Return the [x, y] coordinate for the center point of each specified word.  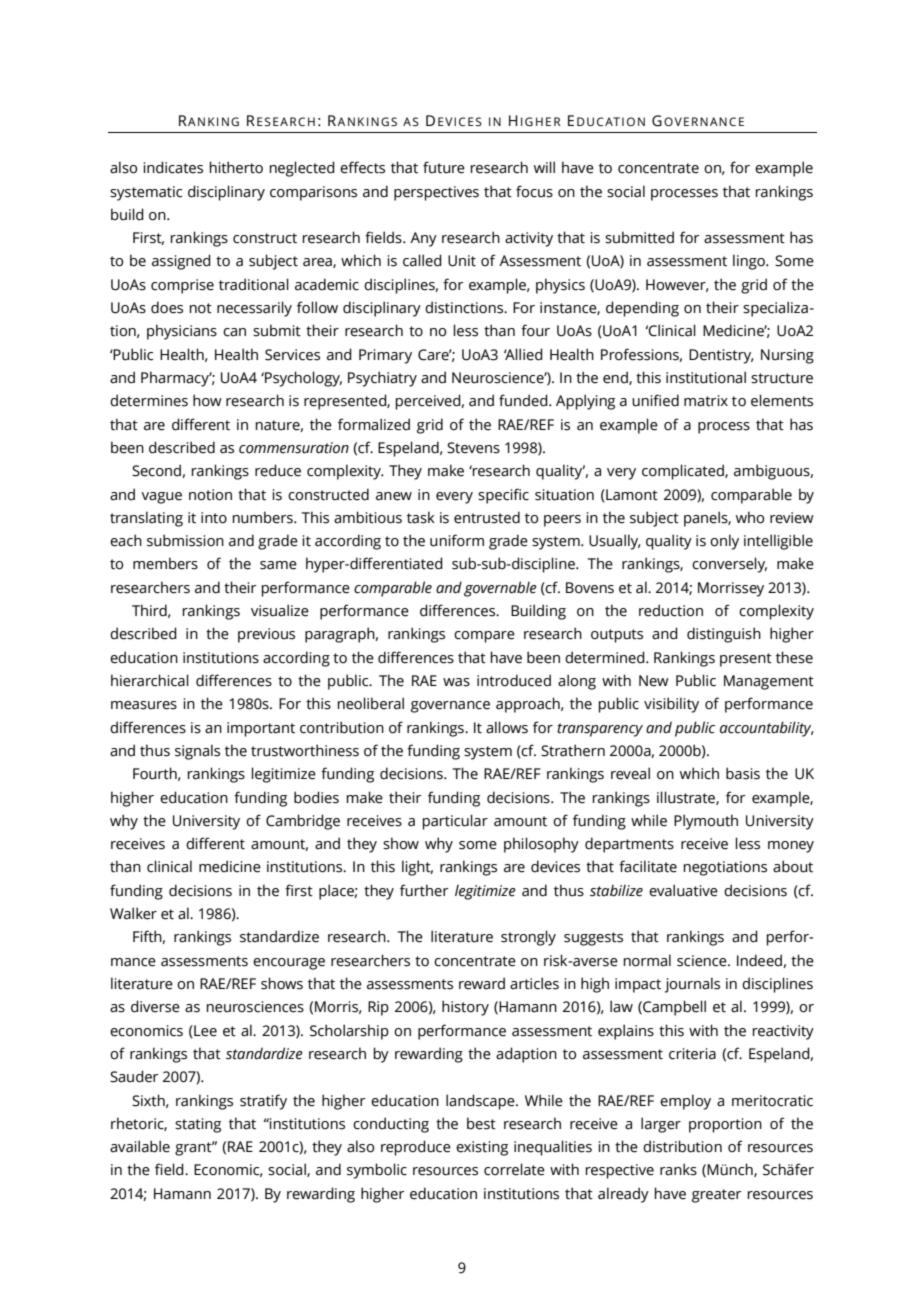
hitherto [236, 167]
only [724, 542]
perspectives [436, 193]
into [214, 518]
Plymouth [706, 822]
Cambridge [303, 822]
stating [198, 1125]
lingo [750, 262]
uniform [457, 540]
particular [455, 822]
